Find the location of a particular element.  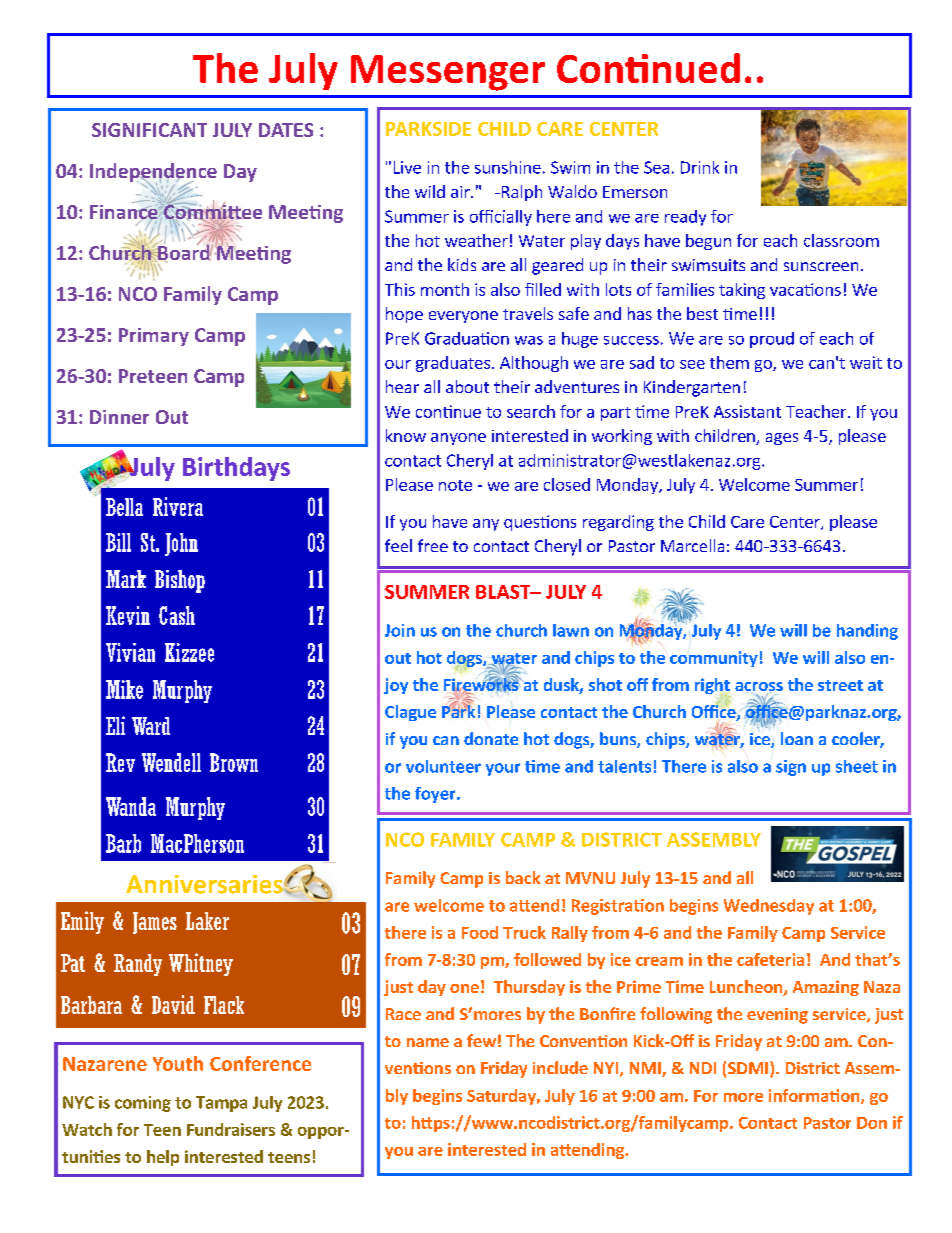

Cash is located at coordinates (177, 615).
